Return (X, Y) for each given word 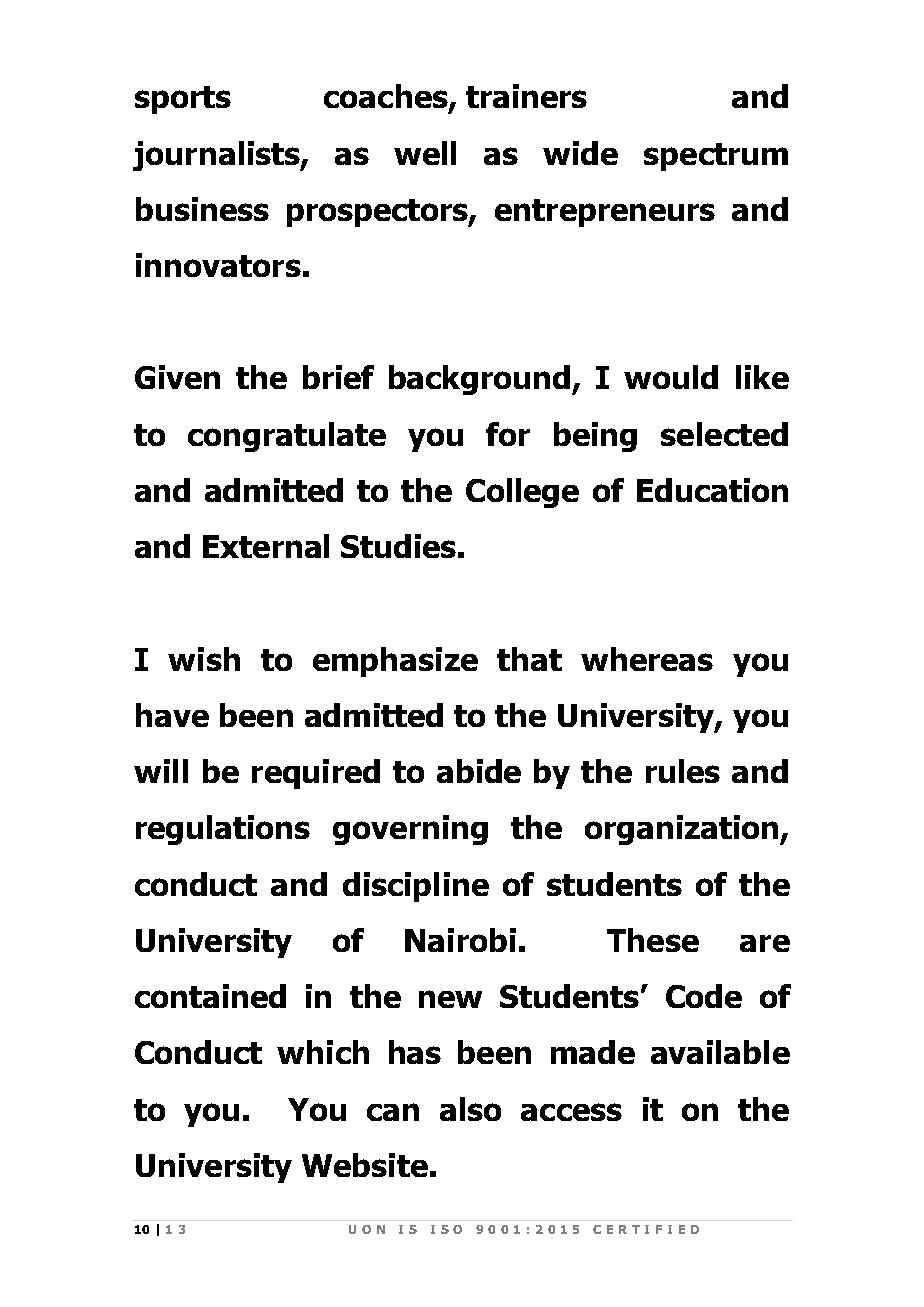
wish (204, 659)
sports (183, 100)
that (529, 659)
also (470, 1109)
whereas (647, 659)
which (323, 1052)
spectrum (716, 157)
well (425, 153)
